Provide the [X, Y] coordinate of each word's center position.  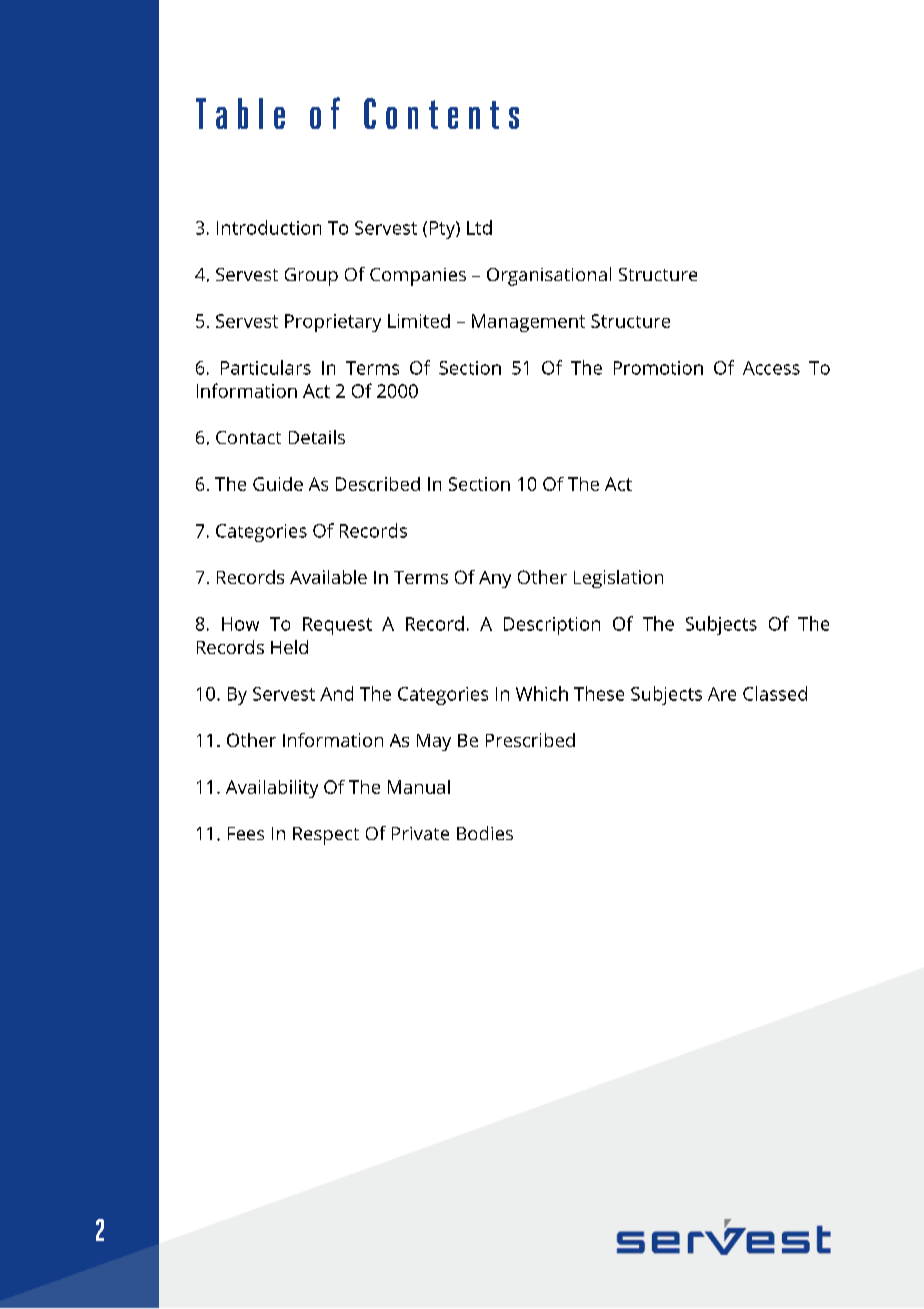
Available [328, 577]
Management [528, 323]
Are [722, 694]
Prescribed [530, 740]
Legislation [618, 579]
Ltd [479, 227]
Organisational [549, 276]
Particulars [266, 367]
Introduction [269, 227]
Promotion [658, 368]
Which [542, 693]
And [336, 693]
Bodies [485, 833]
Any [495, 579]
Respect [326, 836]
